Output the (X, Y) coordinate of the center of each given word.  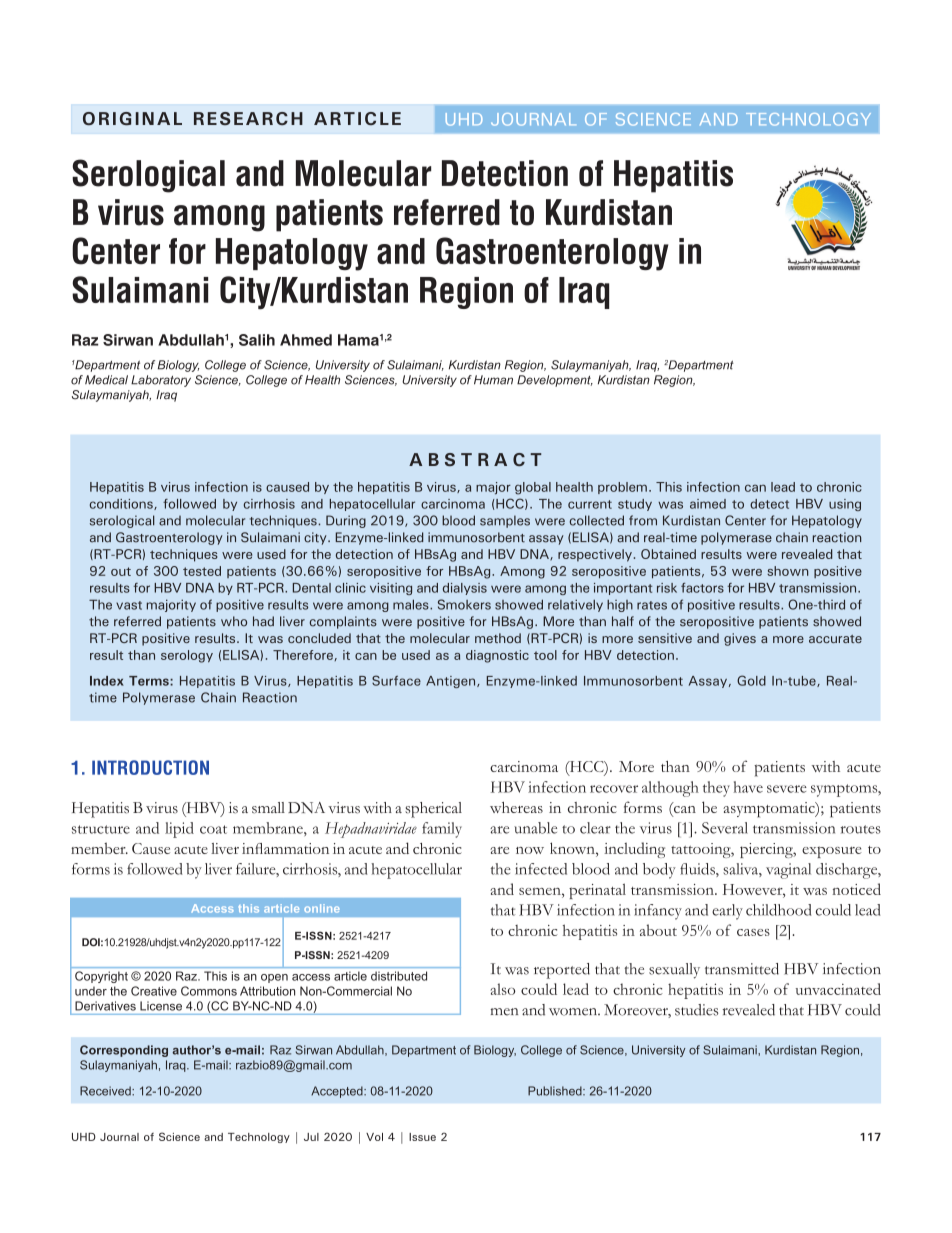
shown (788, 571)
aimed (708, 504)
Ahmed (306, 340)
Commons (209, 991)
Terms (150, 681)
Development (555, 381)
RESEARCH (248, 118)
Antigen (452, 682)
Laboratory (161, 381)
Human (493, 380)
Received (106, 1091)
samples (505, 521)
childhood (778, 910)
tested (202, 571)
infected (541, 869)
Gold (751, 680)
